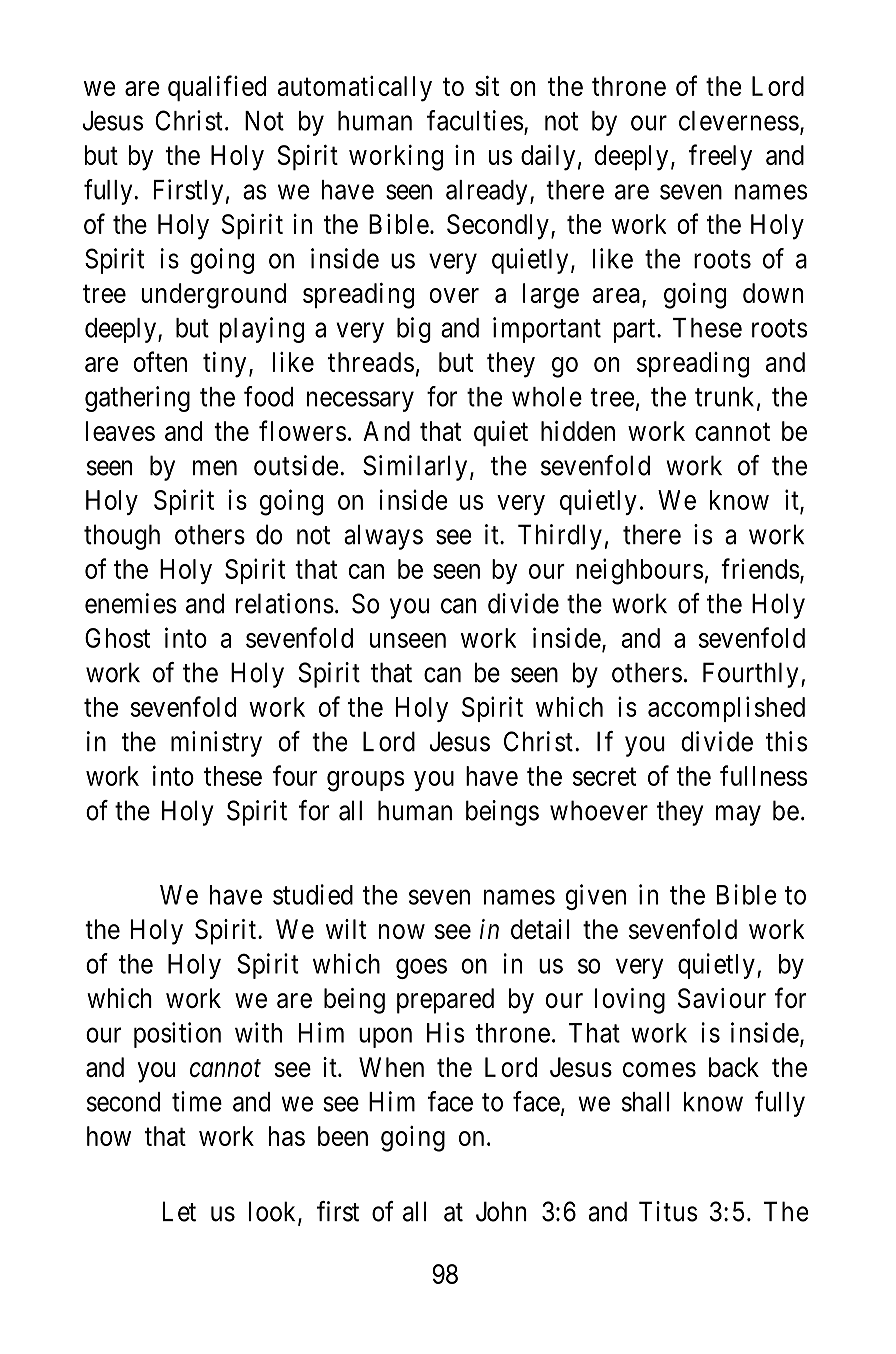  I want to click on Similarly, so click(415, 468).
